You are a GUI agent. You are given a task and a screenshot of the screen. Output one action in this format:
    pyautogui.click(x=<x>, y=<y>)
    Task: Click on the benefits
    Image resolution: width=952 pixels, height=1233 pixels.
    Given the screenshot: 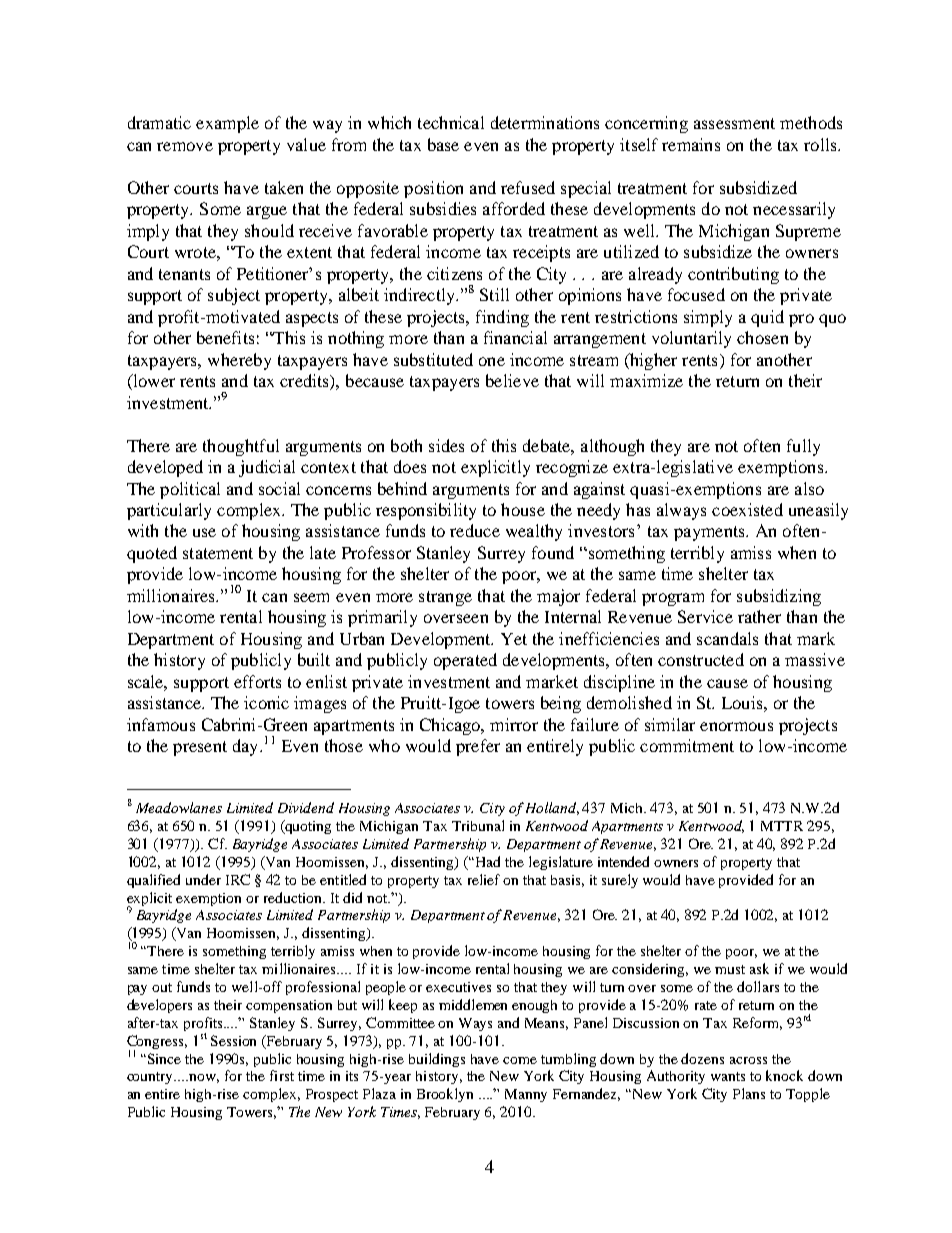 What is the action you would take?
    pyautogui.click(x=225, y=337)
